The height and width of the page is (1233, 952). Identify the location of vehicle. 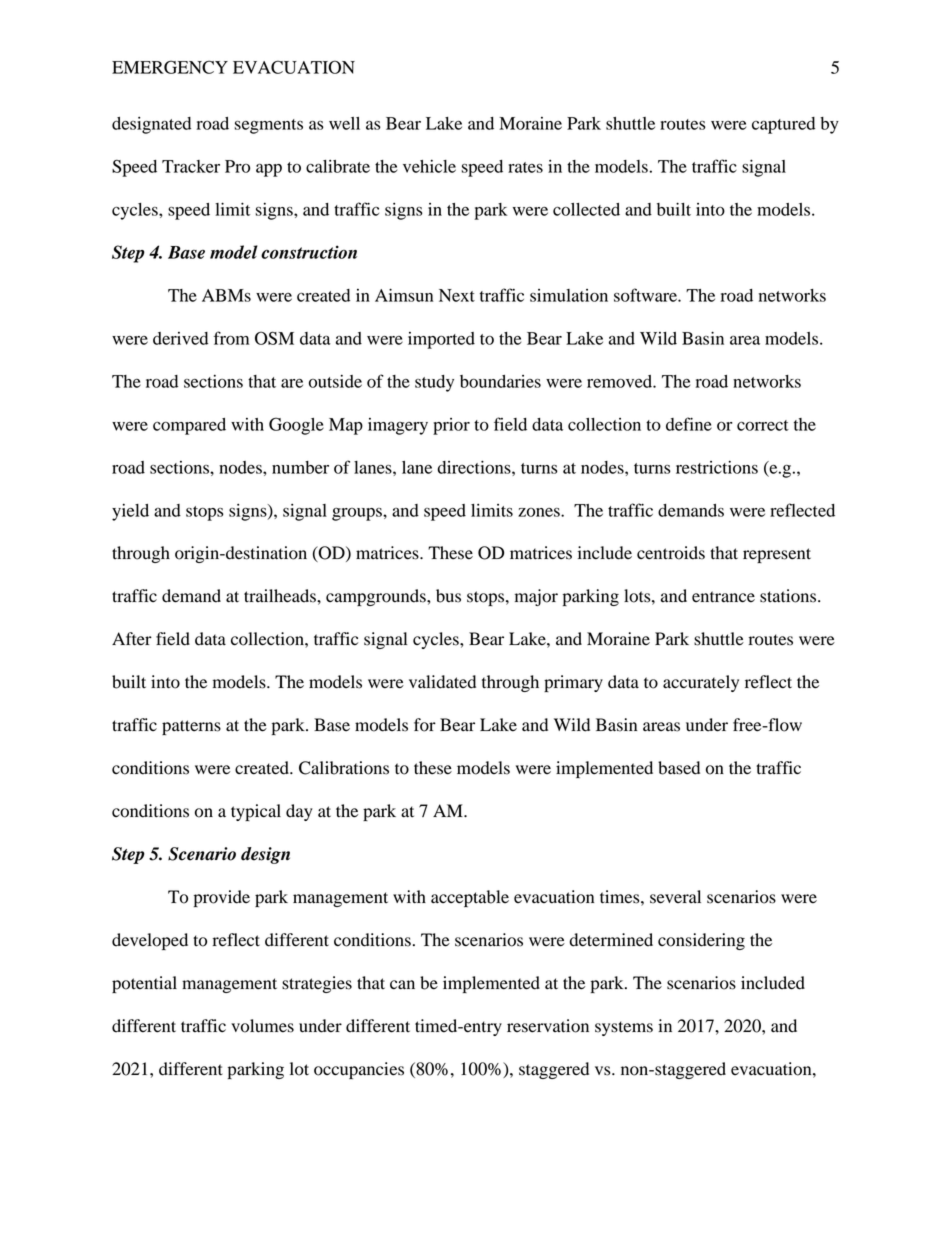
(429, 166).
